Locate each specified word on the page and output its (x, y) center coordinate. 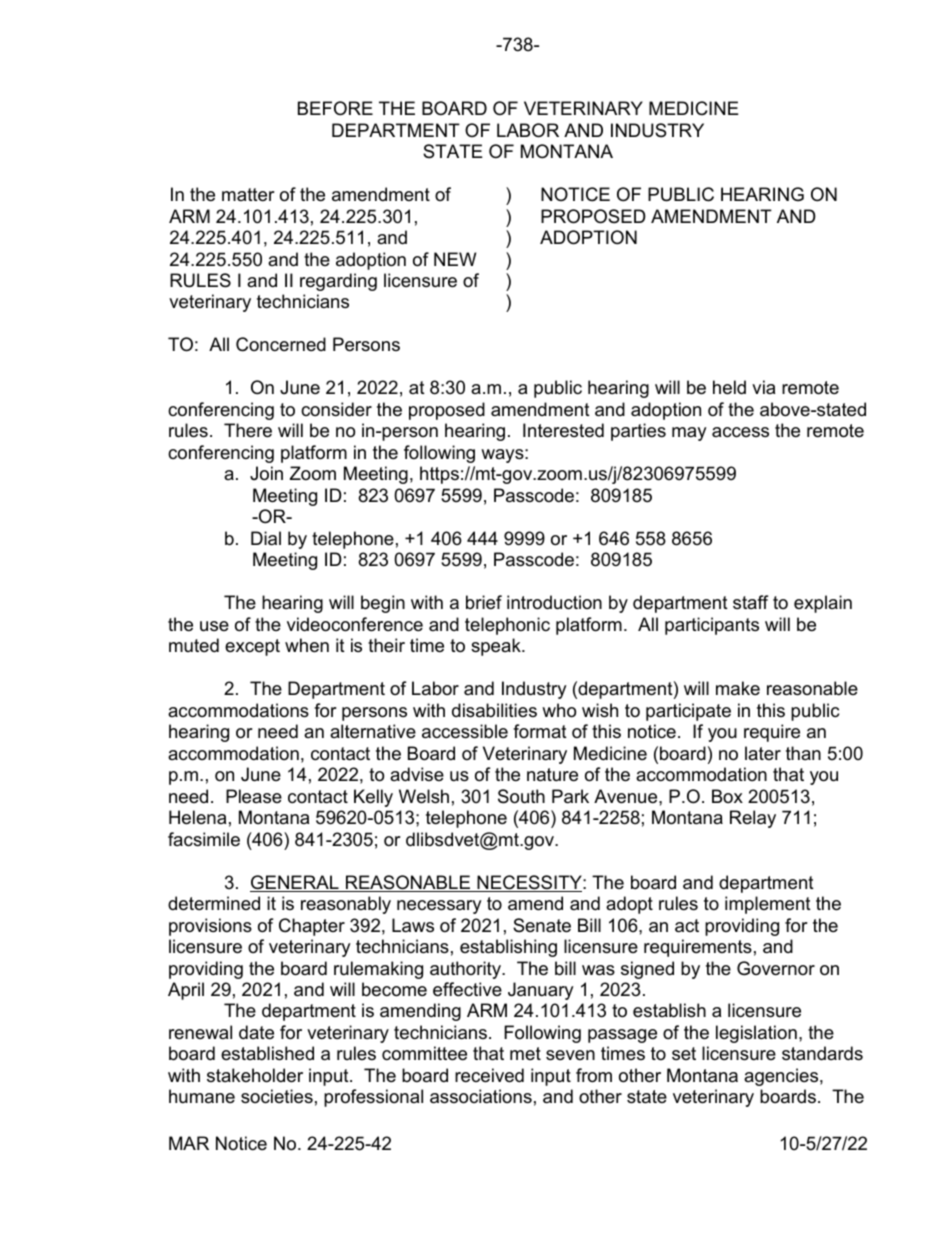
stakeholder (255, 1075)
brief (484, 602)
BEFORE (335, 108)
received (489, 1075)
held (729, 387)
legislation (756, 1034)
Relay (753, 819)
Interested (563, 430)
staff (750, 602)
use (214, 626)
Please (254, 796)
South (521, 796)
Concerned (281, 344)
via (763, 387)
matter (248, 195)
